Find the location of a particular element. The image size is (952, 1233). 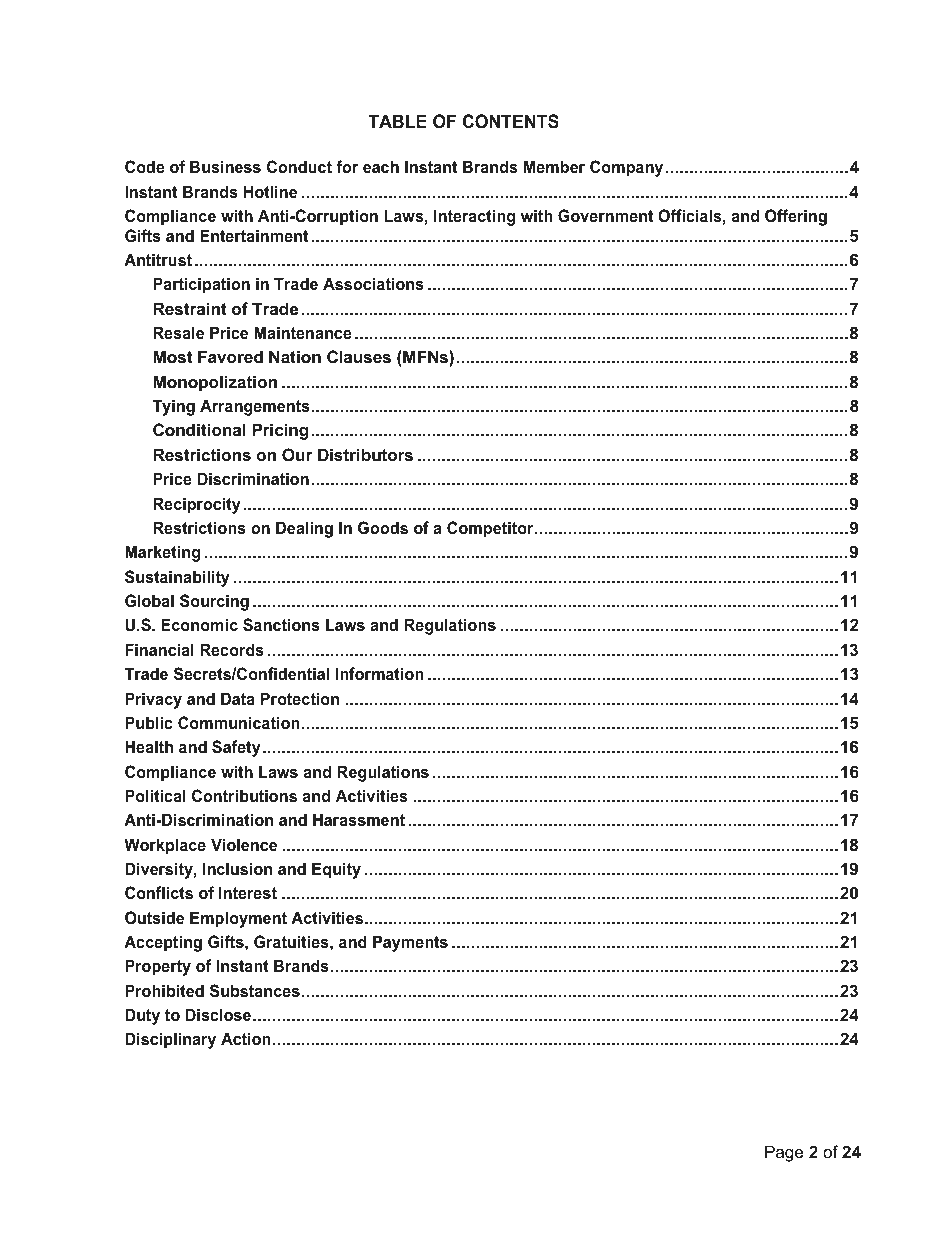

Reciprocity is located at coordinates (197, 505).
